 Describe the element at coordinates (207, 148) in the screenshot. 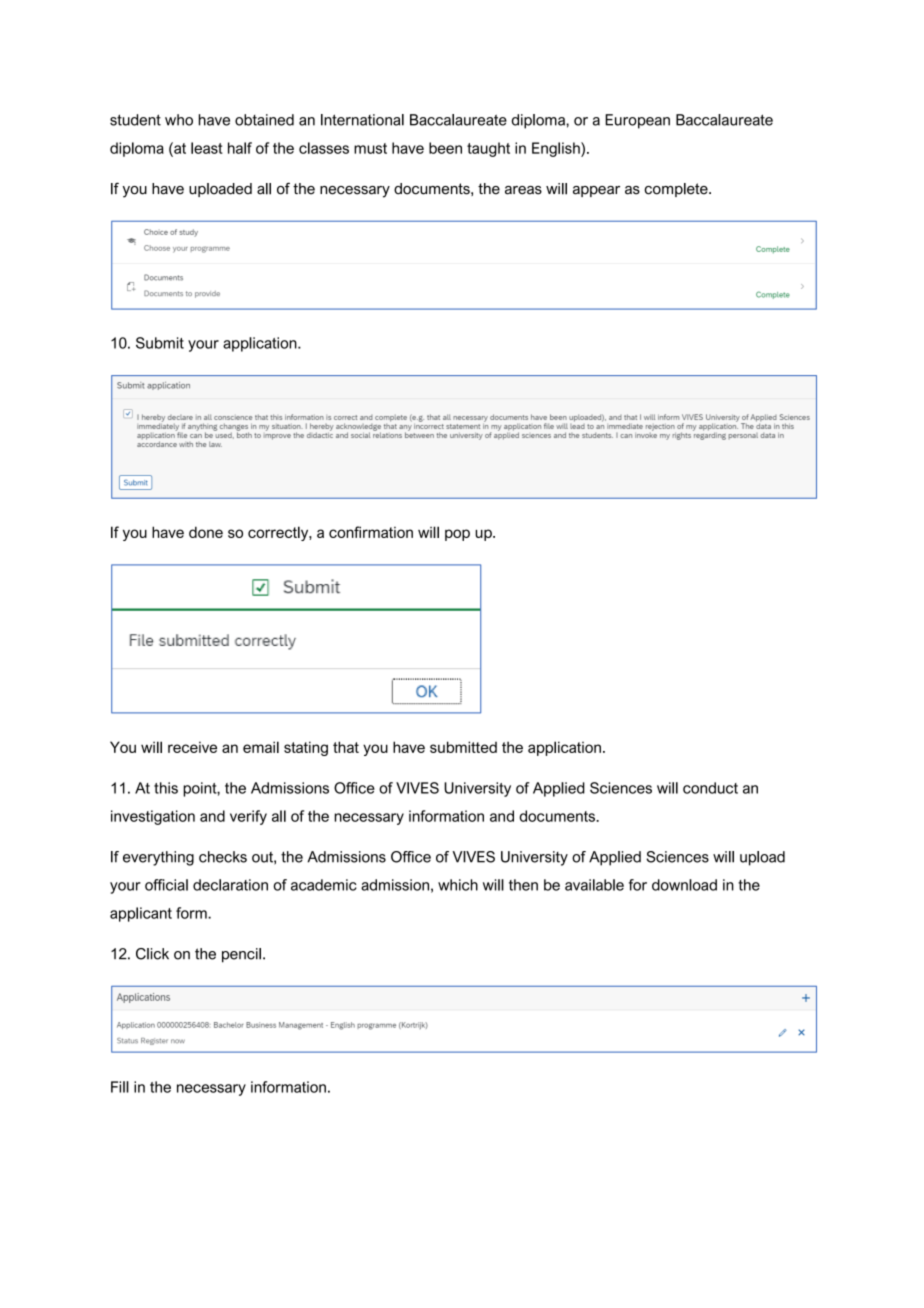

I see `least` at that location.
